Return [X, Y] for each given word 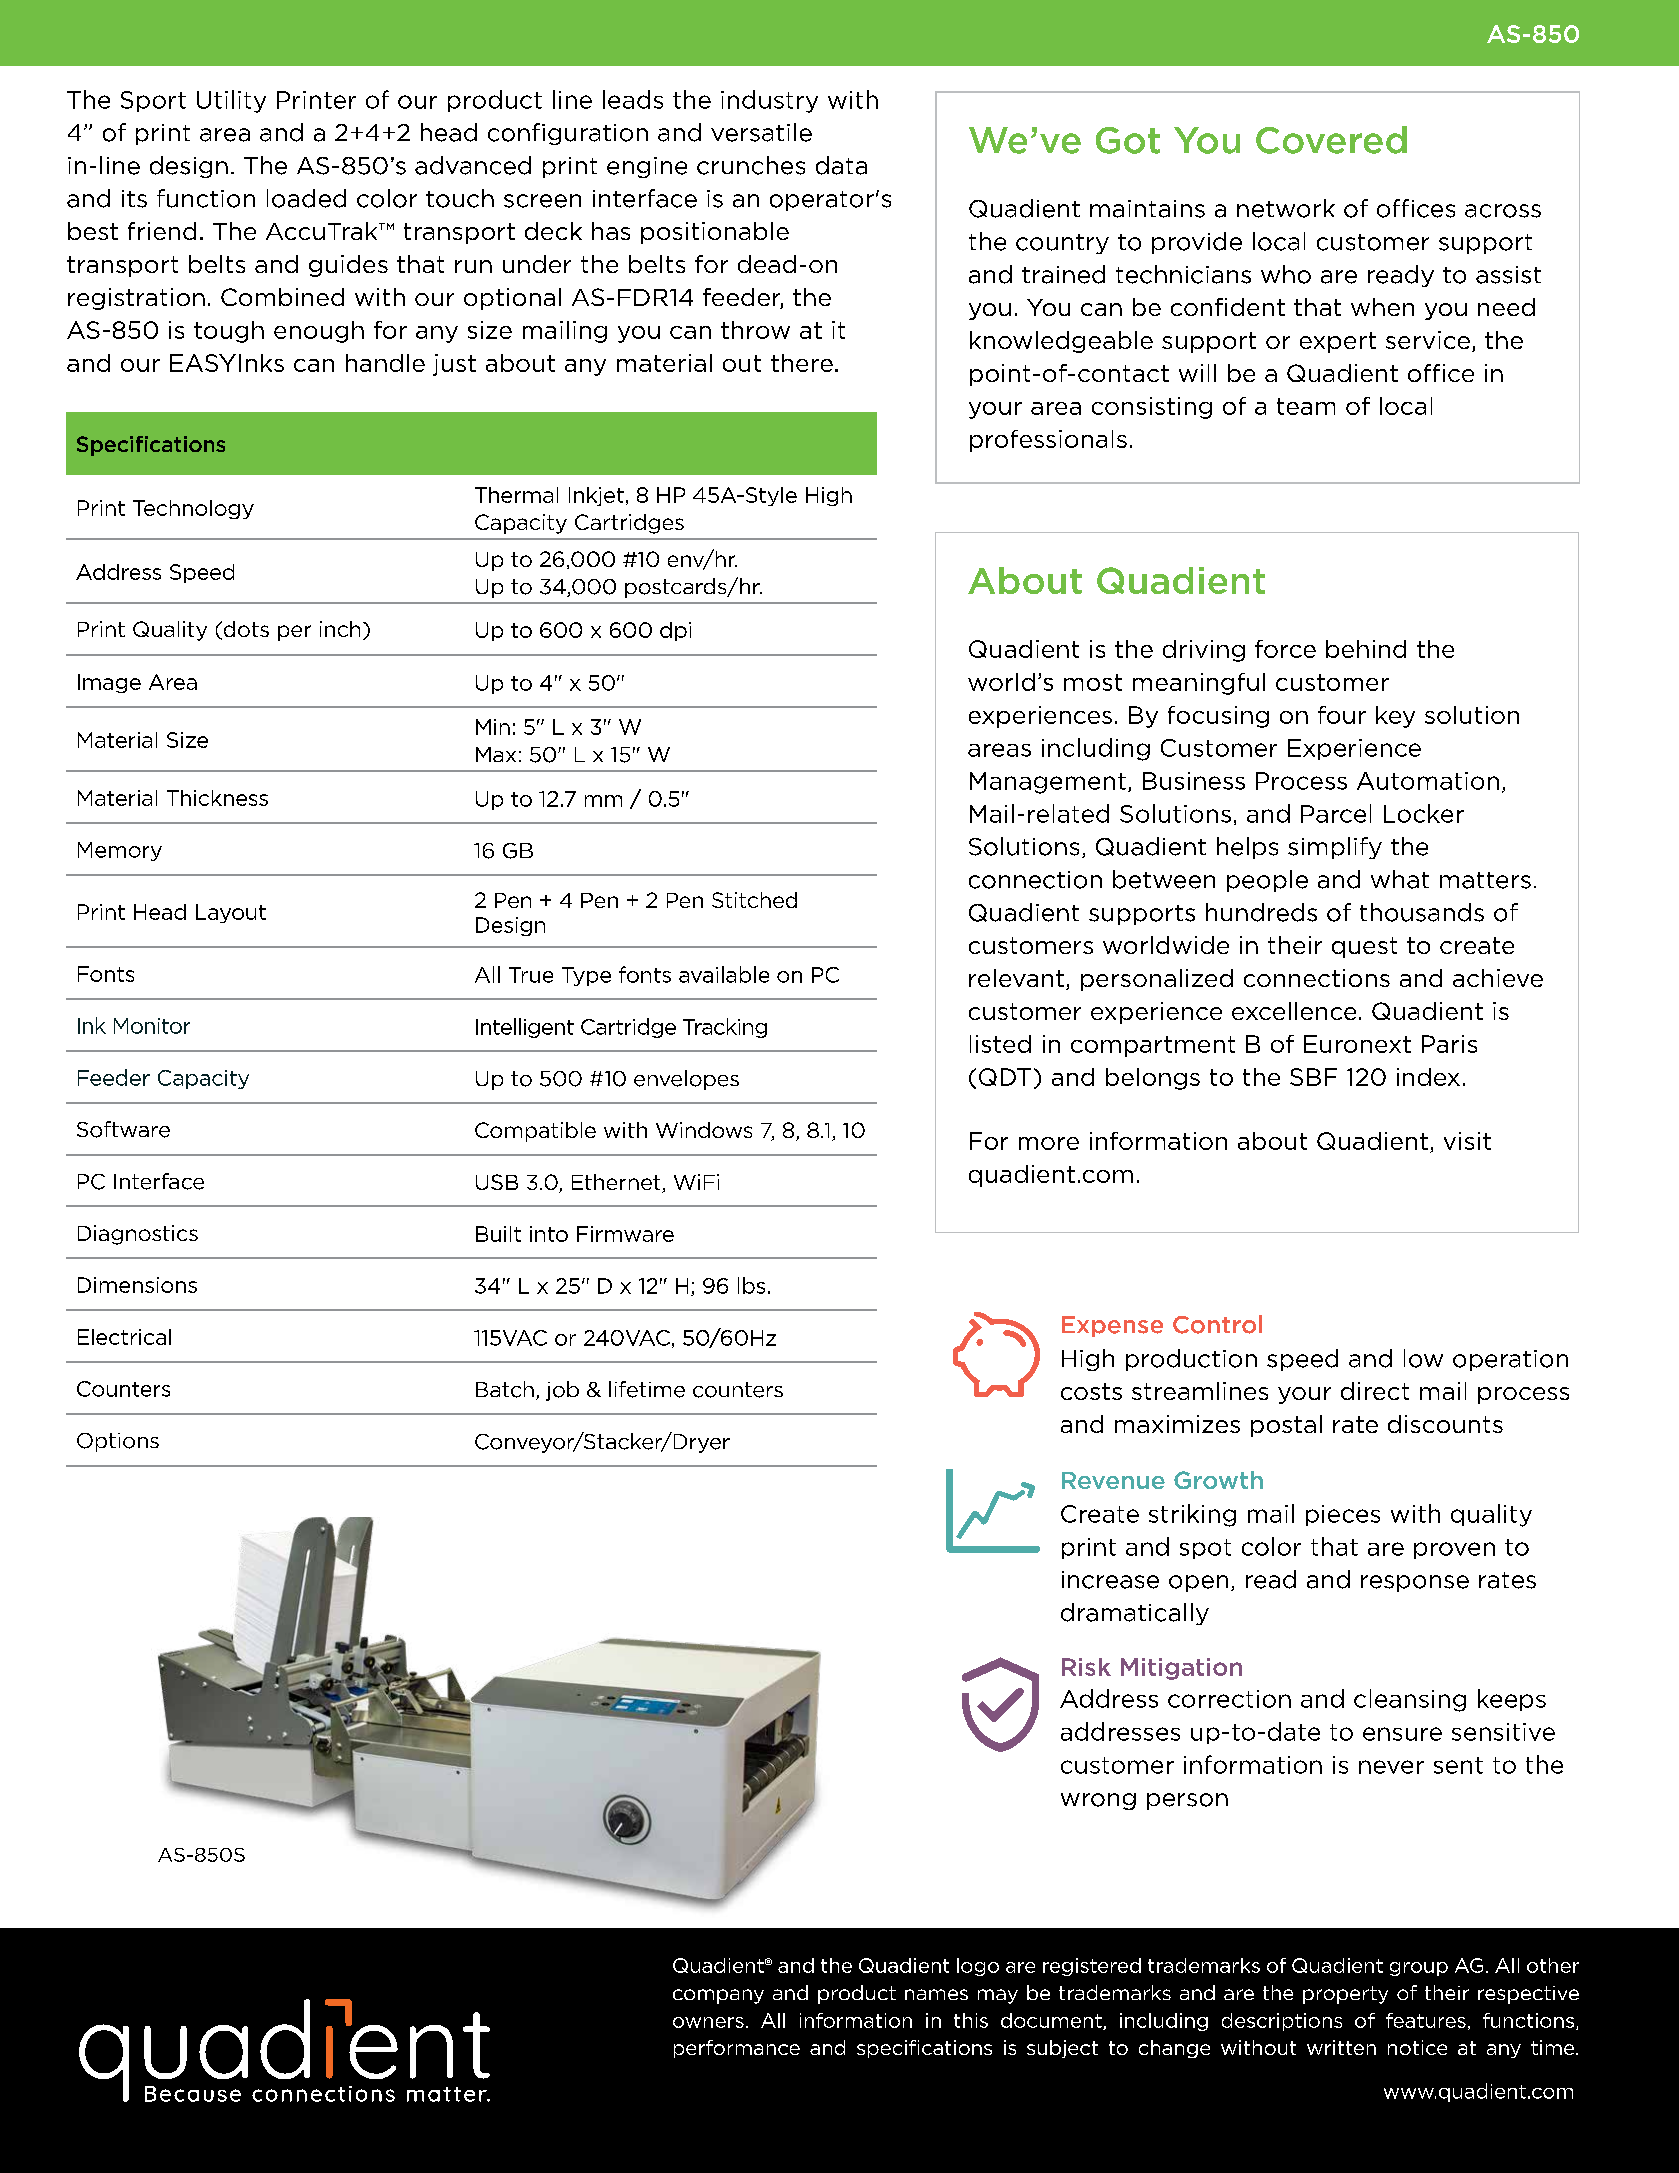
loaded [306, 198]
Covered [1331, 140]
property [1345, 1995]
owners [708, 2022]
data [841, 165]
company [718, 1996]
